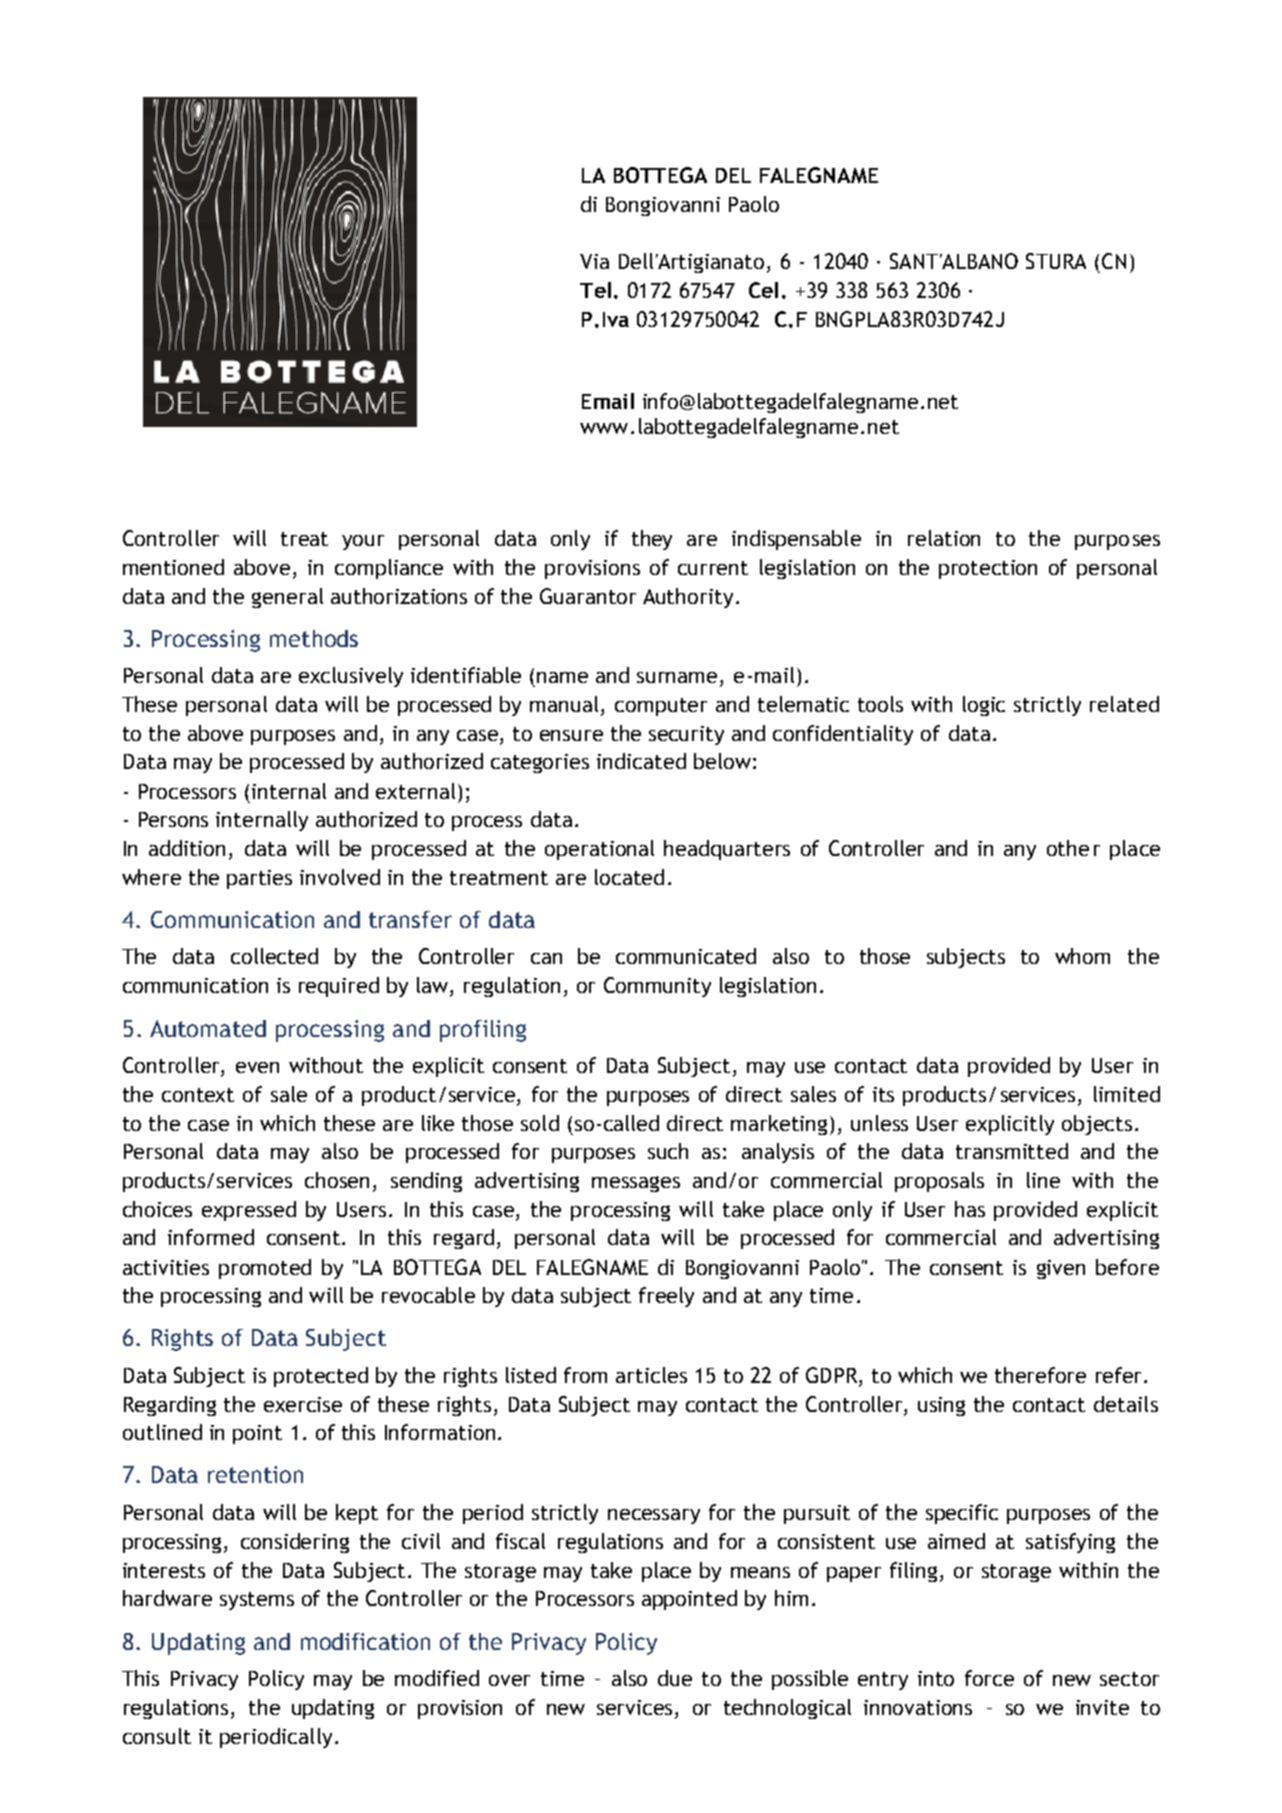  What do you see at coordinates (651, 1375) in the screenshot?
I see `articles` at bounding box center [651, 1375].
